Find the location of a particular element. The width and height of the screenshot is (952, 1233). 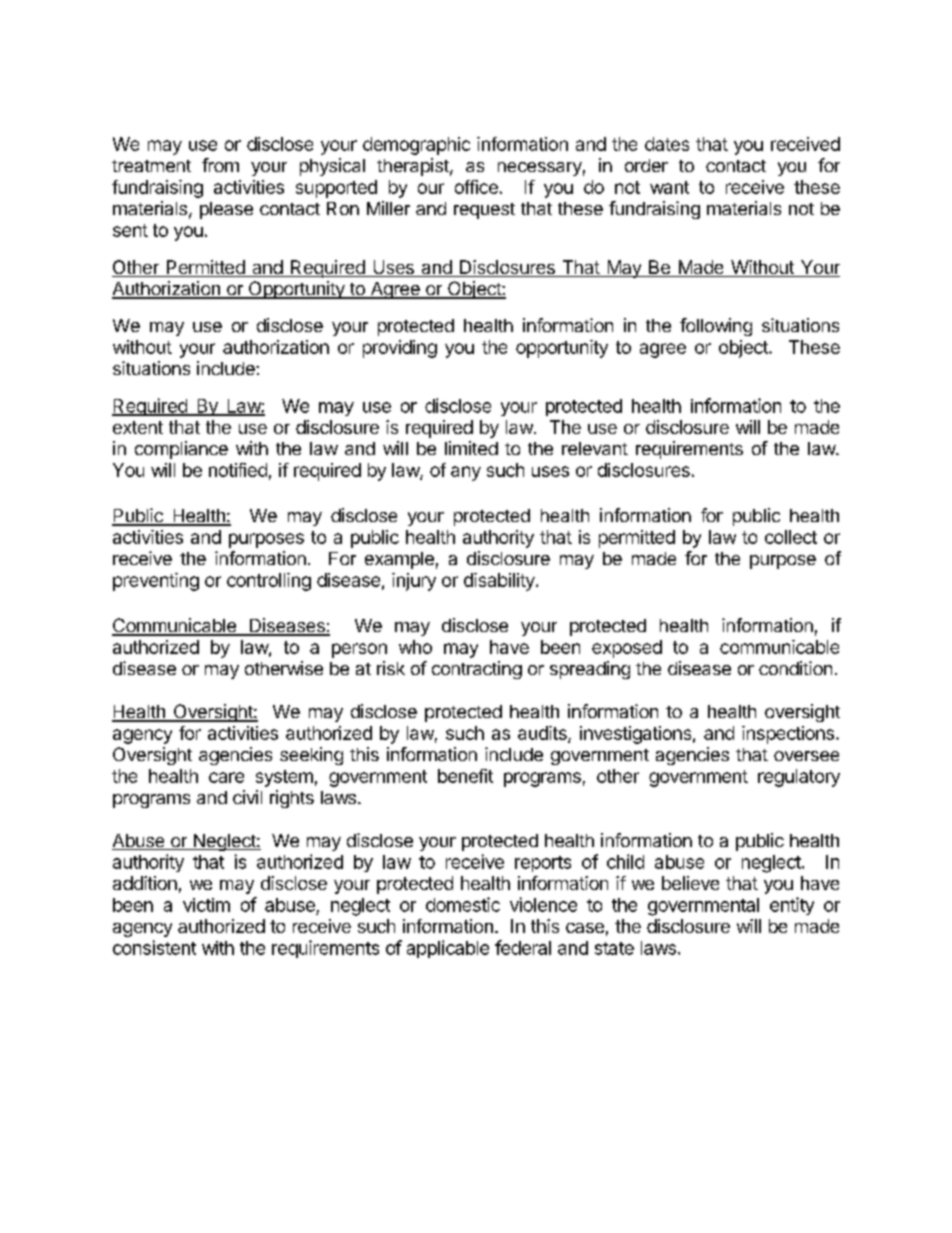

person is located at coordinates (359, 650).
